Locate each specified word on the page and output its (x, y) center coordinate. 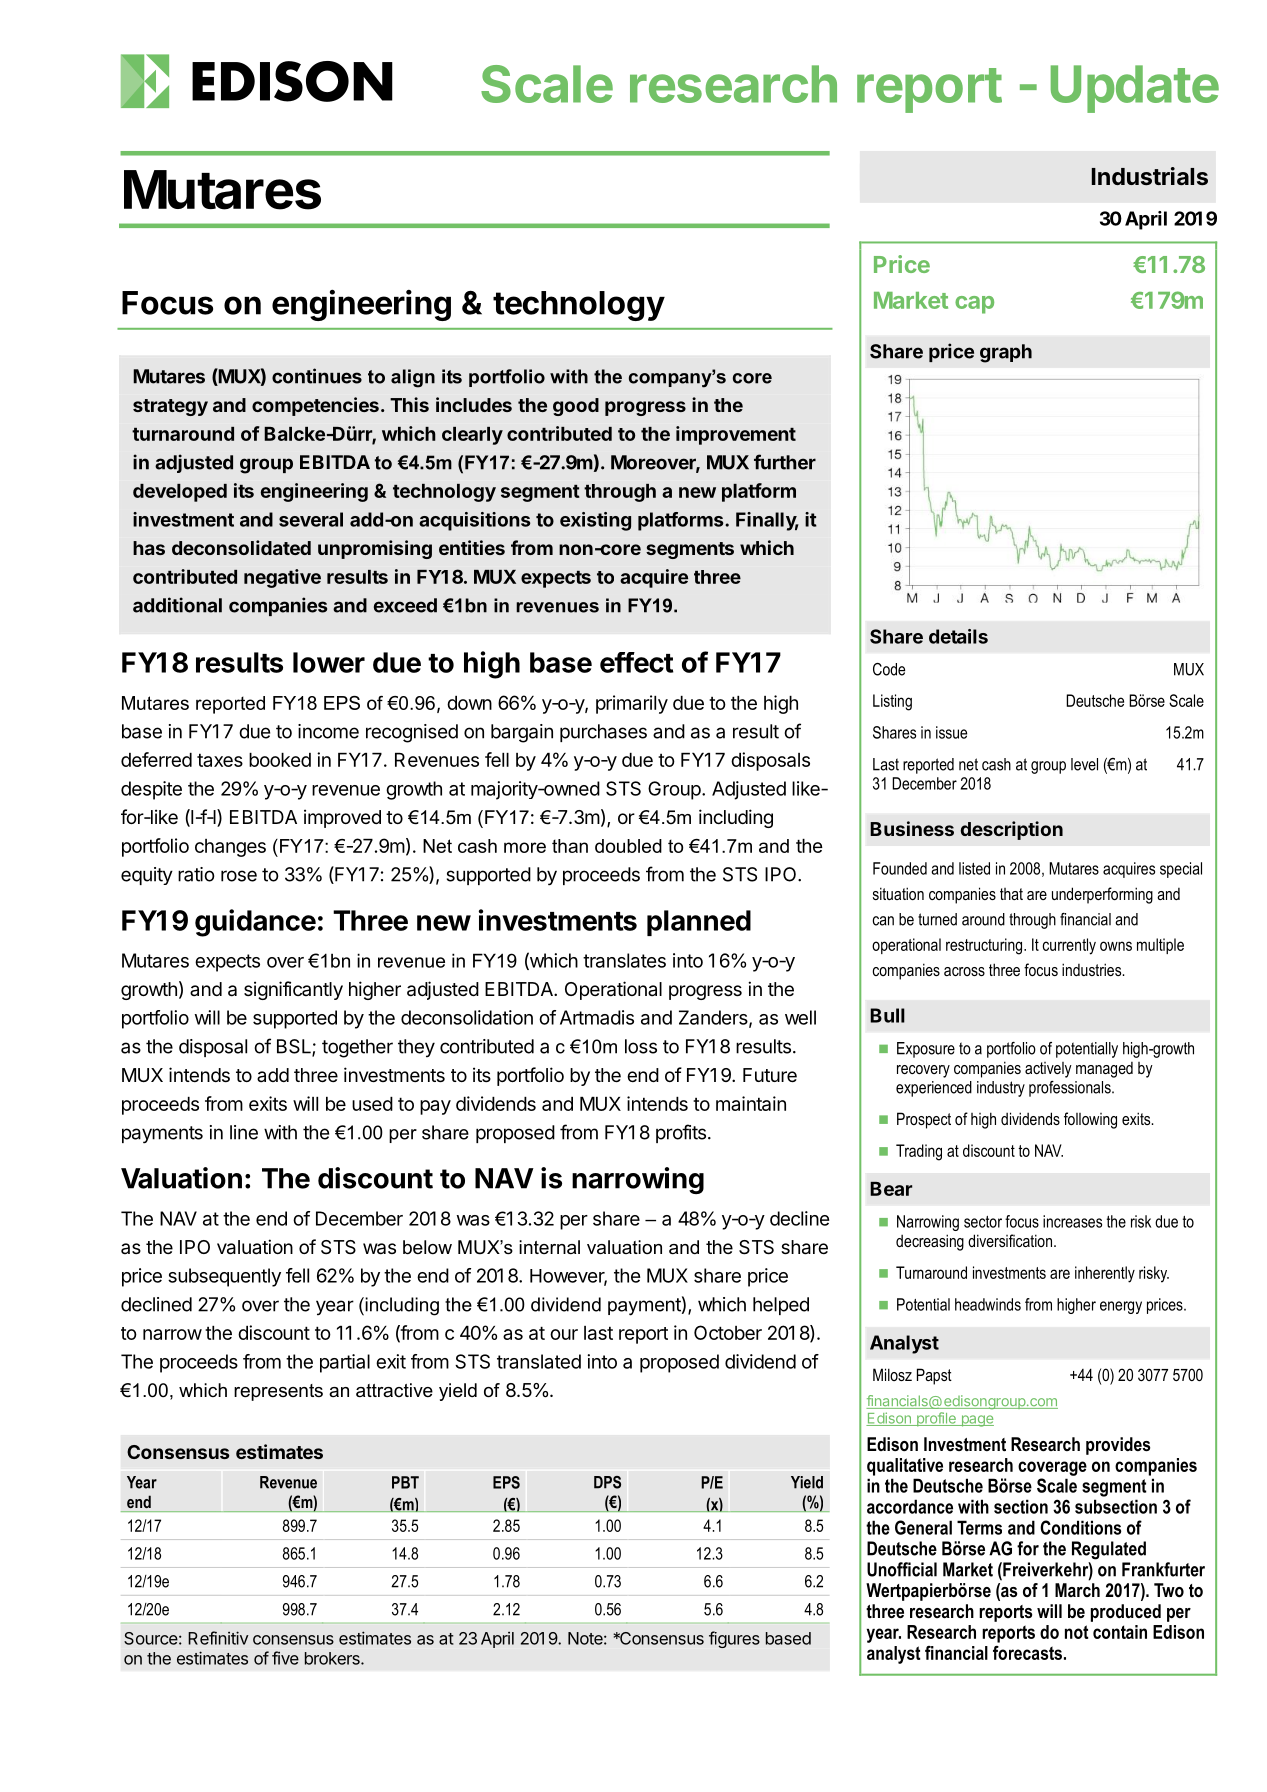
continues (317, 376)
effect (637, 662)
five (285, 1658)
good (576, 407)
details (958, 636)
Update (1135, 89)
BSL (295, 1047)
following (1090, 1120)
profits (681, 1133)
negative (282, 578)
